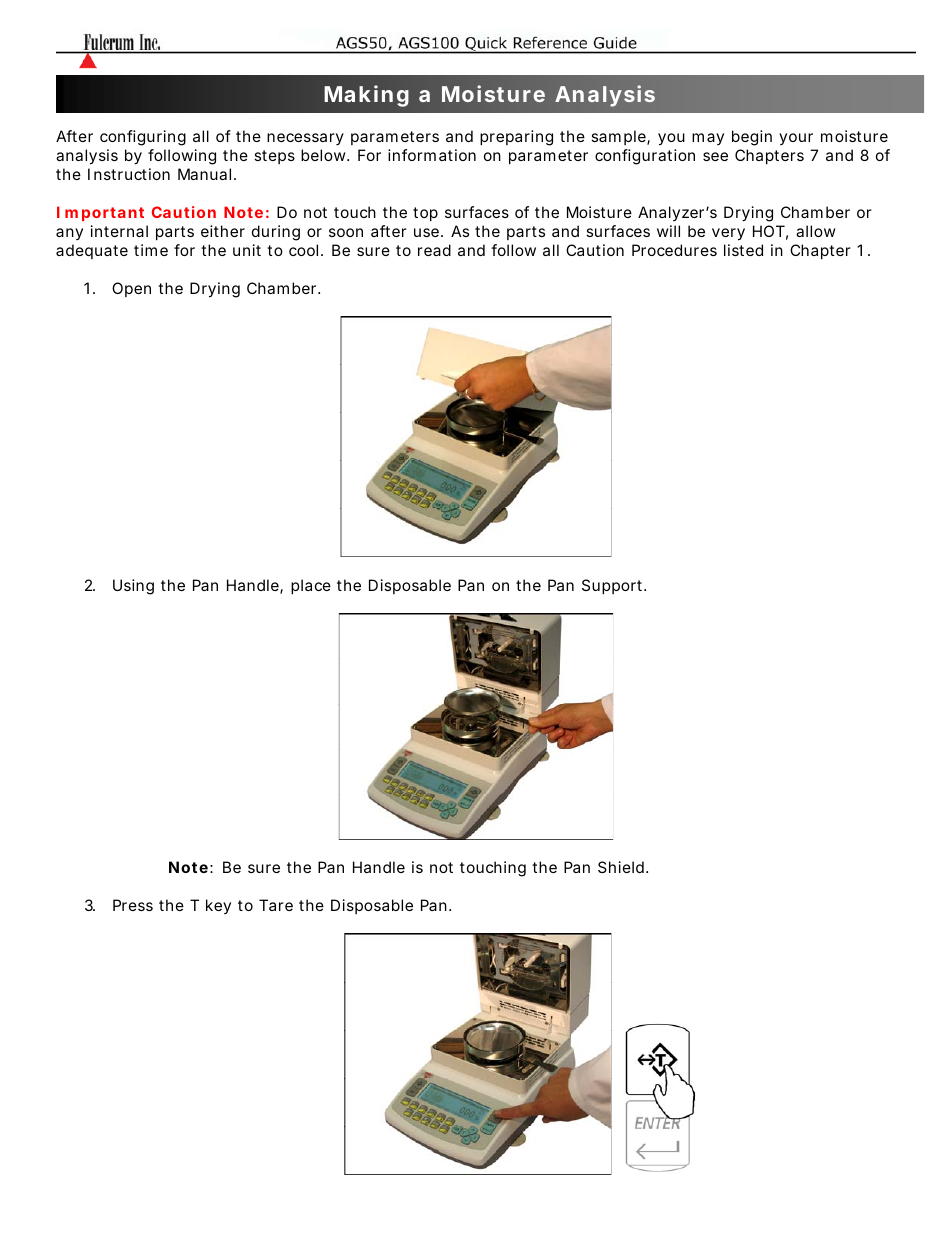 The width and height of the screenshot is (952, 1233). What do you see at coordinates (276, 905) in the screenshot?
I see `Tare` at bounding box center [276, 905].
